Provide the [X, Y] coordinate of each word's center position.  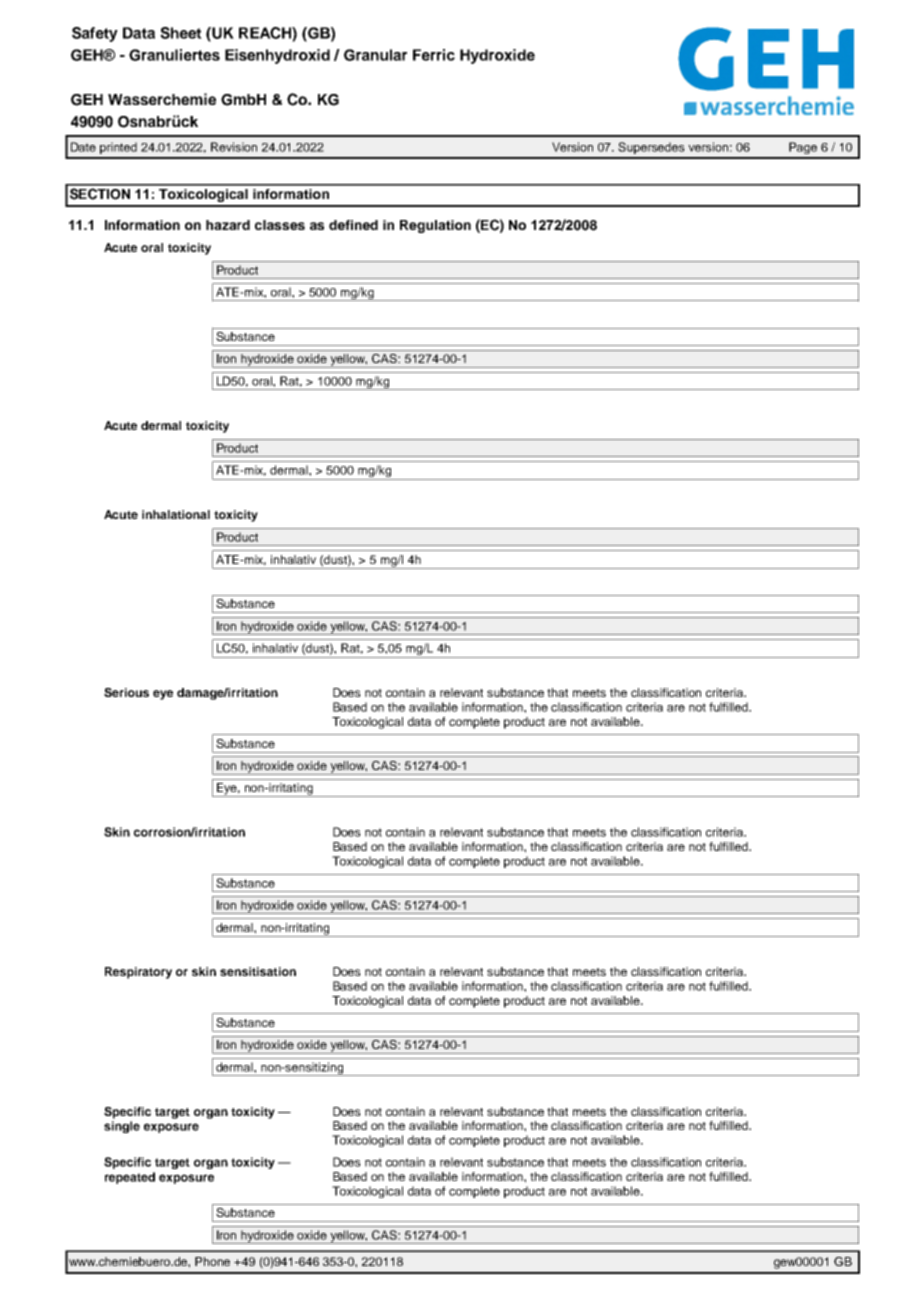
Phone [212, 1261]
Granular [375, 55]
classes [280, 225]
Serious [126, 692]
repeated [130, 1178]
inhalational [176, 514]
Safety [95, 34]
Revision [234, 147]
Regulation [435, 226]
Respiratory [138, 973]
